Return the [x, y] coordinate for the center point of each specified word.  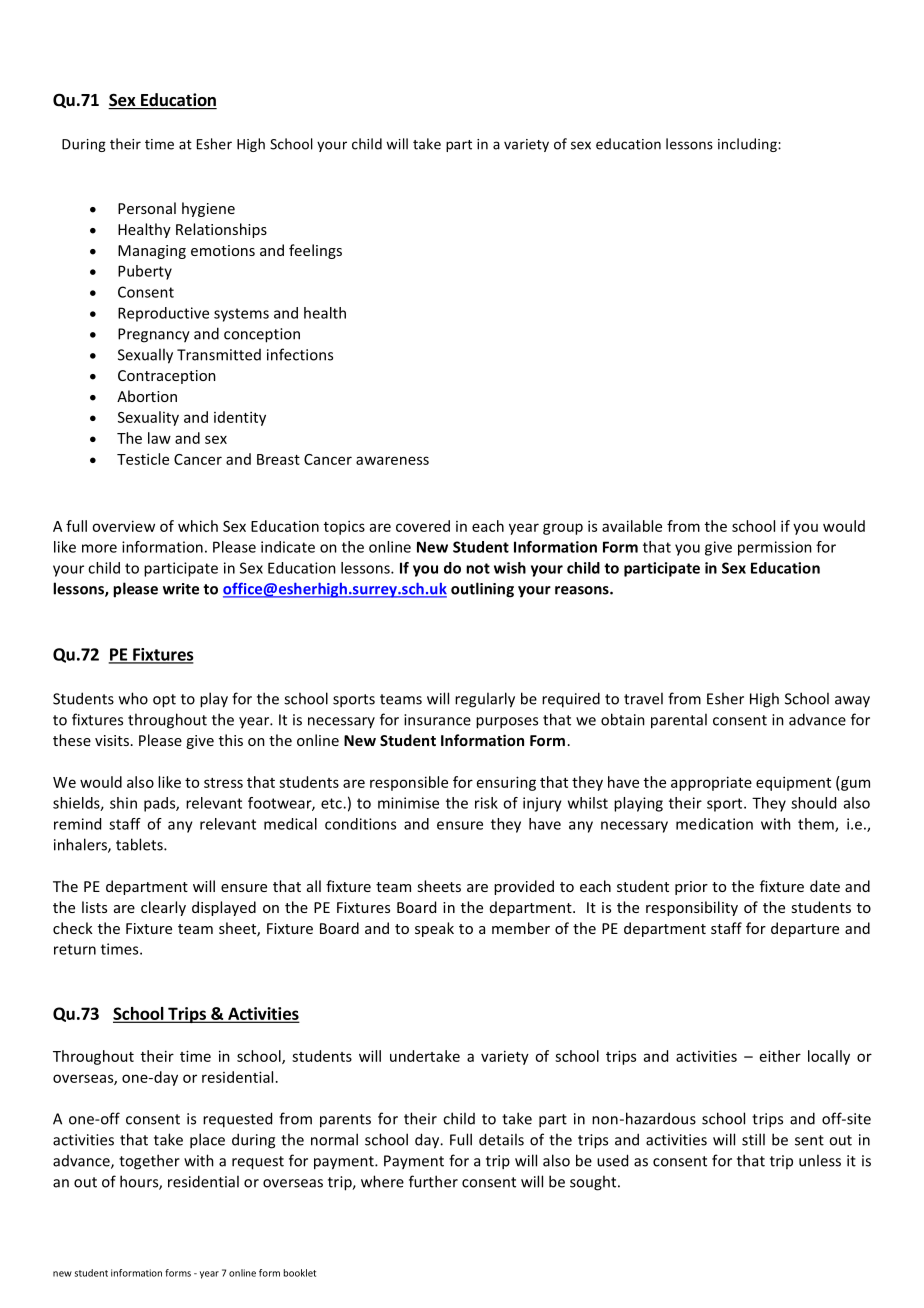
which [198, 526]
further [433, 1181]
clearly [163, 908]
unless [820, 1160]
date [825, 886]
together [149, 1162]
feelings [315, 251]
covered [423, 526]
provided [524, 887]
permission [775, 548]
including [748, 145]
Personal [147, 208]
